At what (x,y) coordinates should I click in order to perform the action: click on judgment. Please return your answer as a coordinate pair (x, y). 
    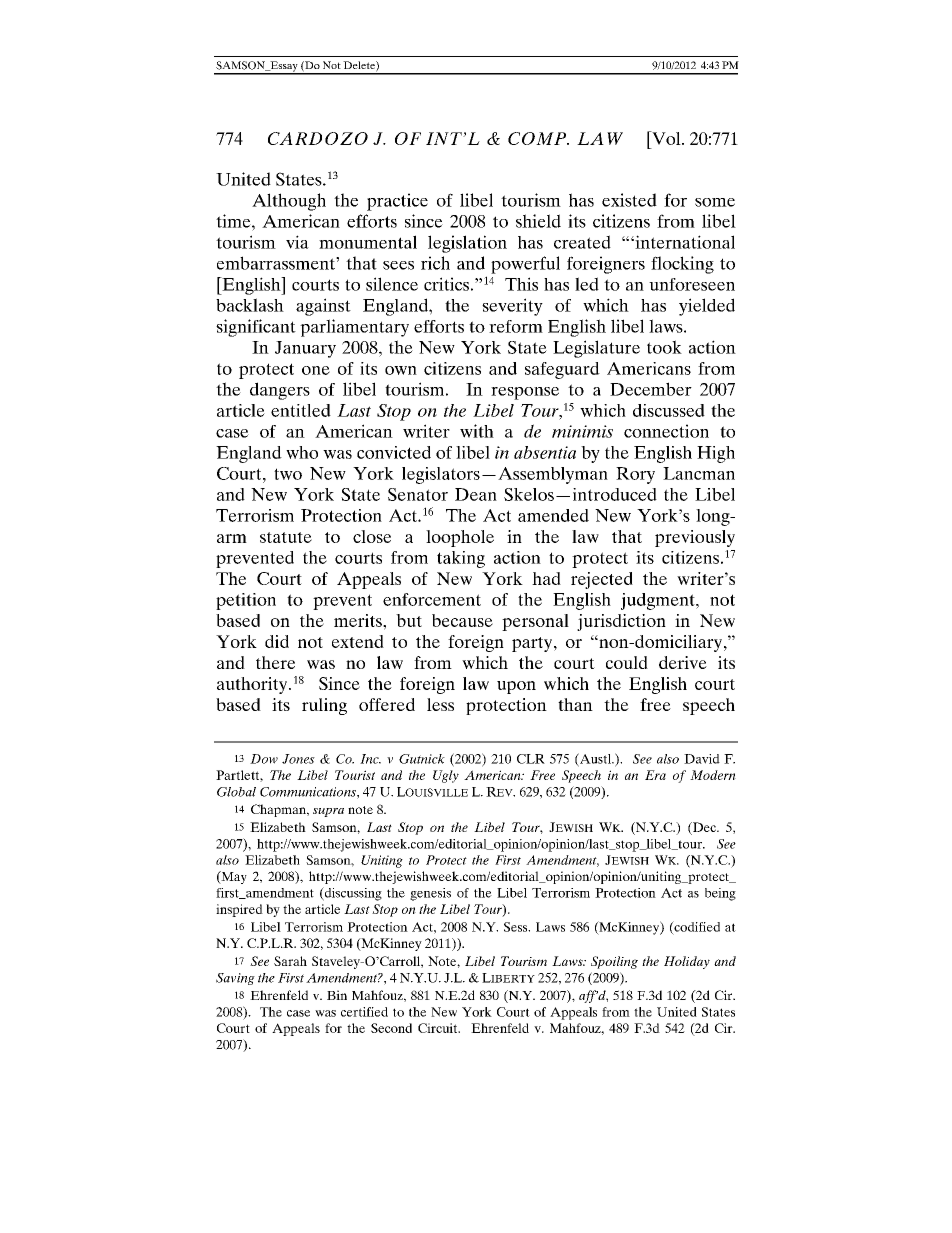
    Looking at the image, I should click on (659, 601).
